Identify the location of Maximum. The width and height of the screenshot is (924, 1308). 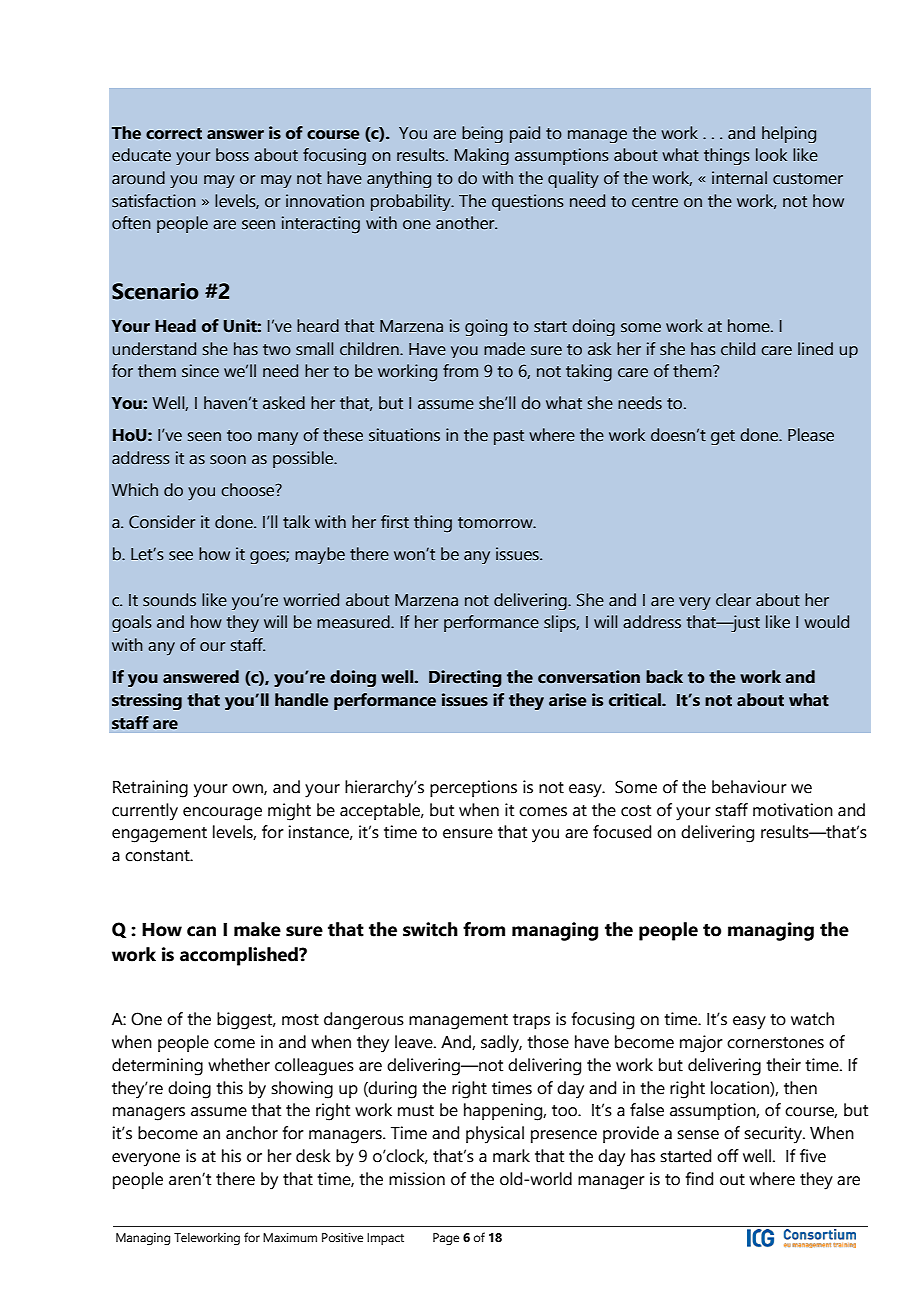
(290, 1237).
